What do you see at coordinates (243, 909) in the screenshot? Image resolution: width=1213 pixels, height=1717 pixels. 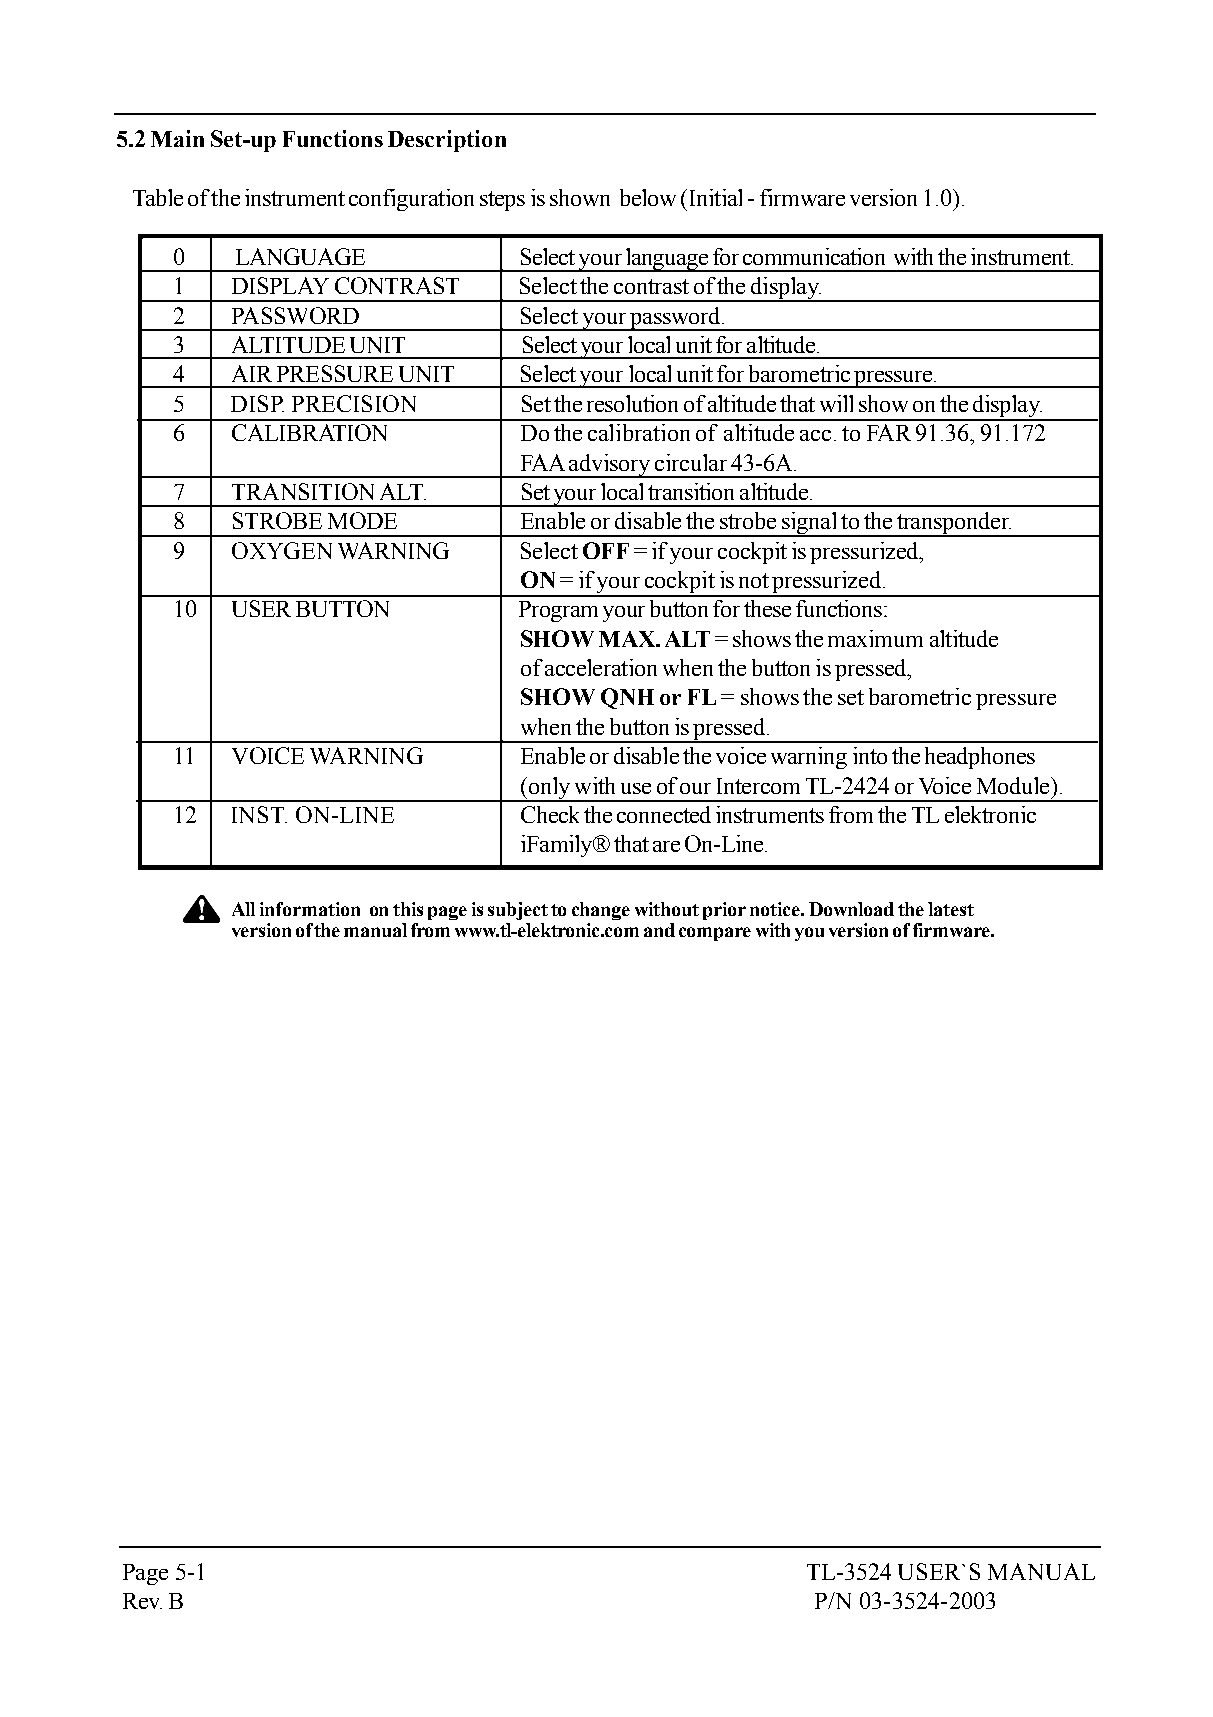 I see `All` at bounding box center [243, 909].
